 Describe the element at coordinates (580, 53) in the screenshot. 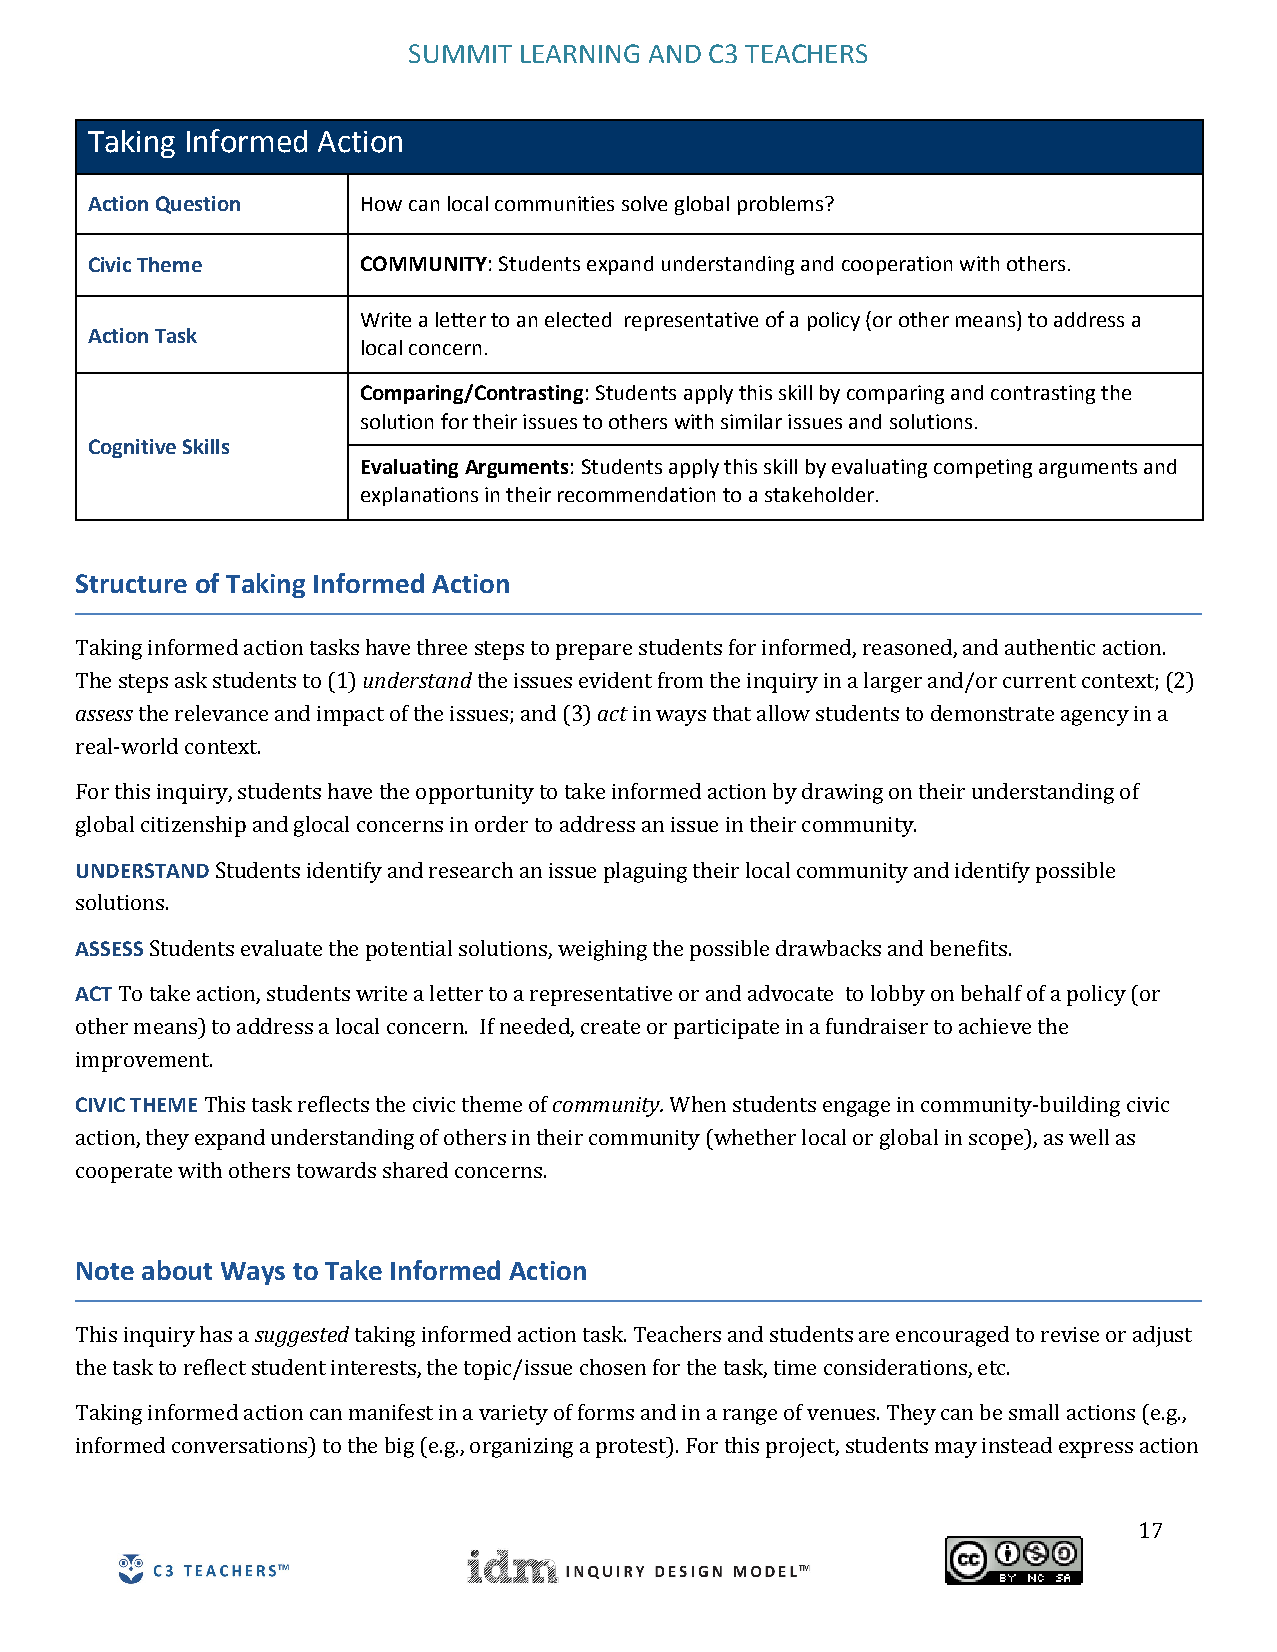

I see `LEARNING` at that location.
